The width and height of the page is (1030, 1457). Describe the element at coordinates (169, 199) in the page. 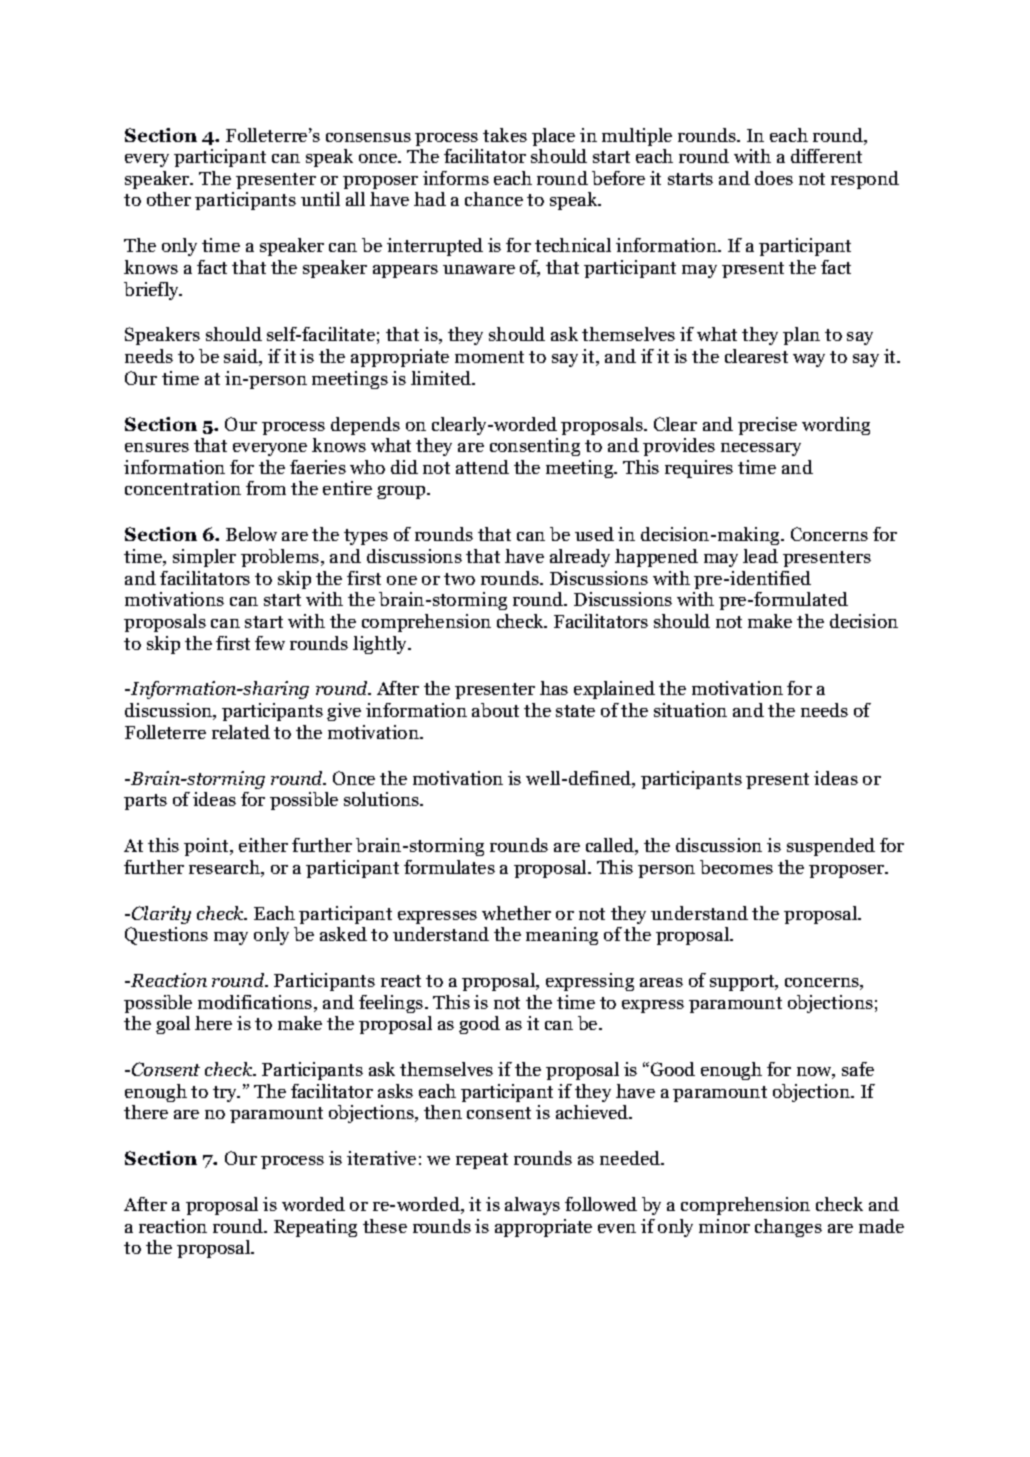

I see `other` at that location.
